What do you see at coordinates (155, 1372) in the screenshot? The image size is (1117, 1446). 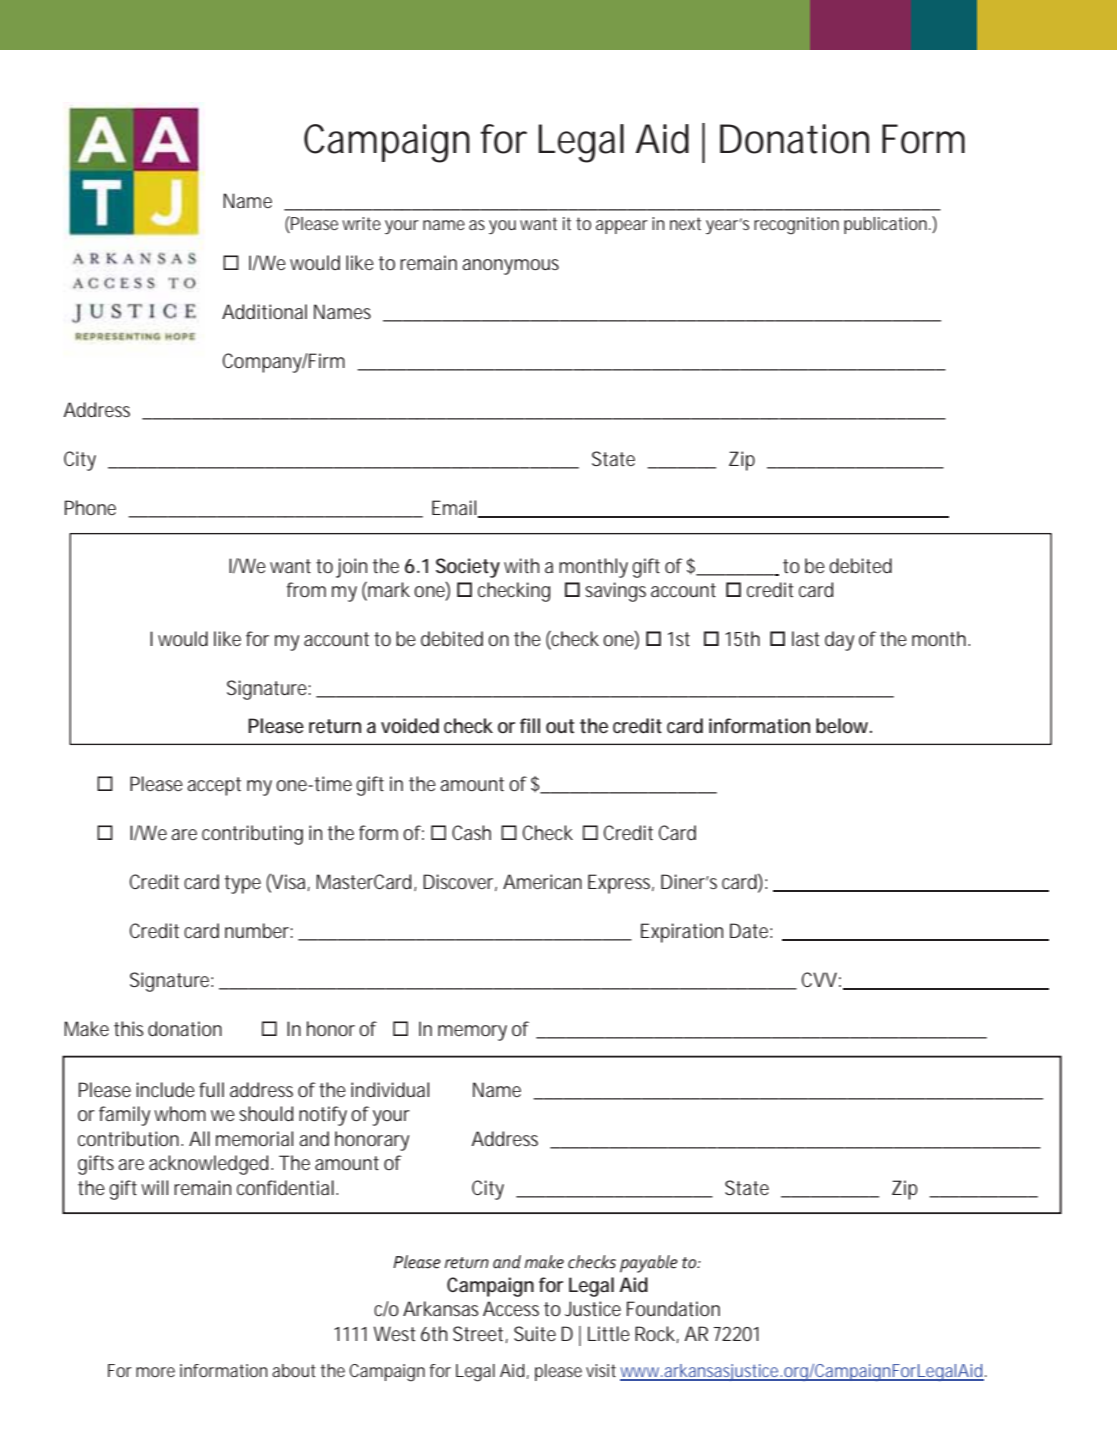 I see `more` at bounding box center [155, 1372].
